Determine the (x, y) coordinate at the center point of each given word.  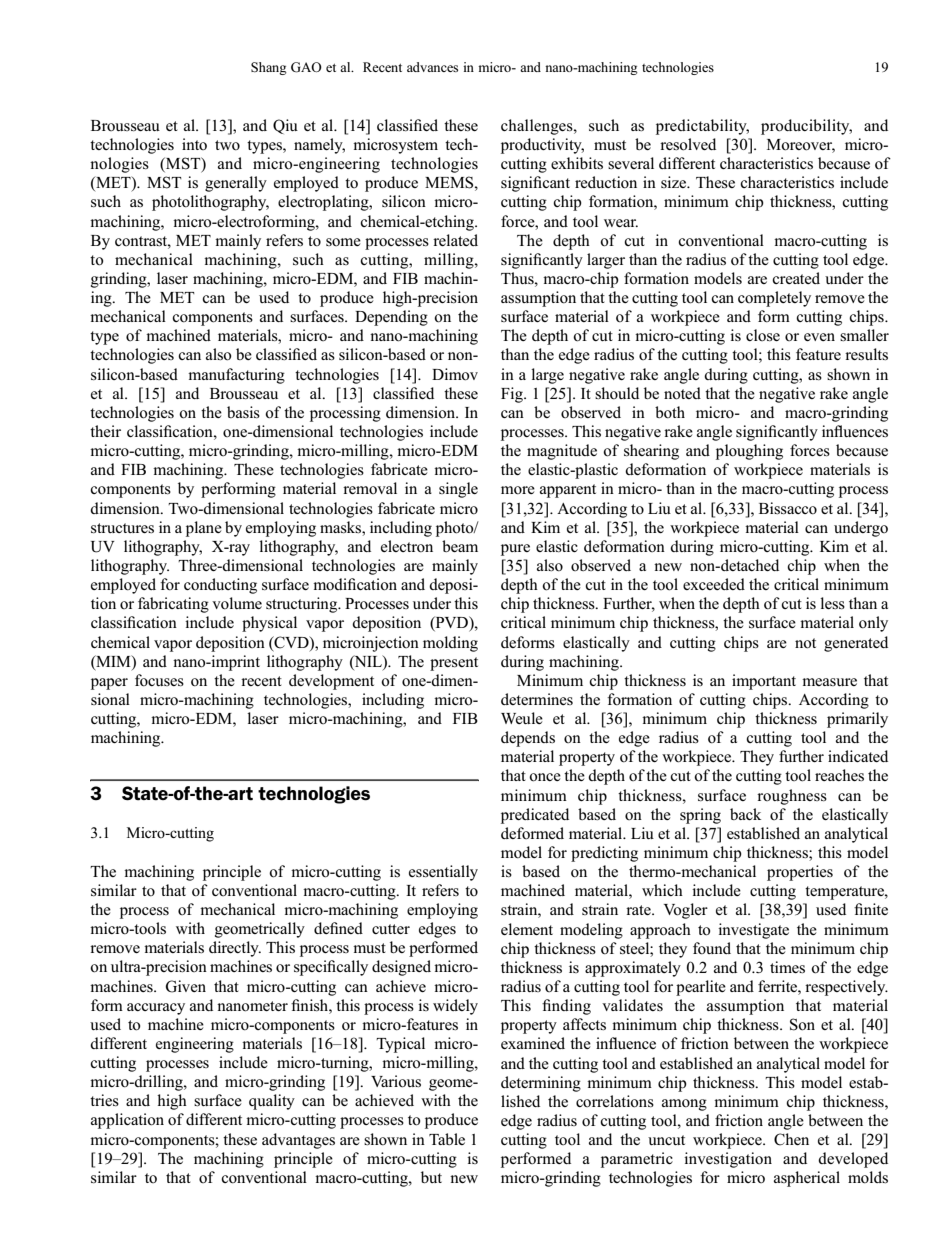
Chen (791, 1139)
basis (243, 412)
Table (447, 1139)
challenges (538, 127)
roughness (792, 797)
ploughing (749, 452)
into (194, 144)
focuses (159, 680)
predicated (535, 816)
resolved (688, 144)
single (458, 490)
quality (272, 1102)
